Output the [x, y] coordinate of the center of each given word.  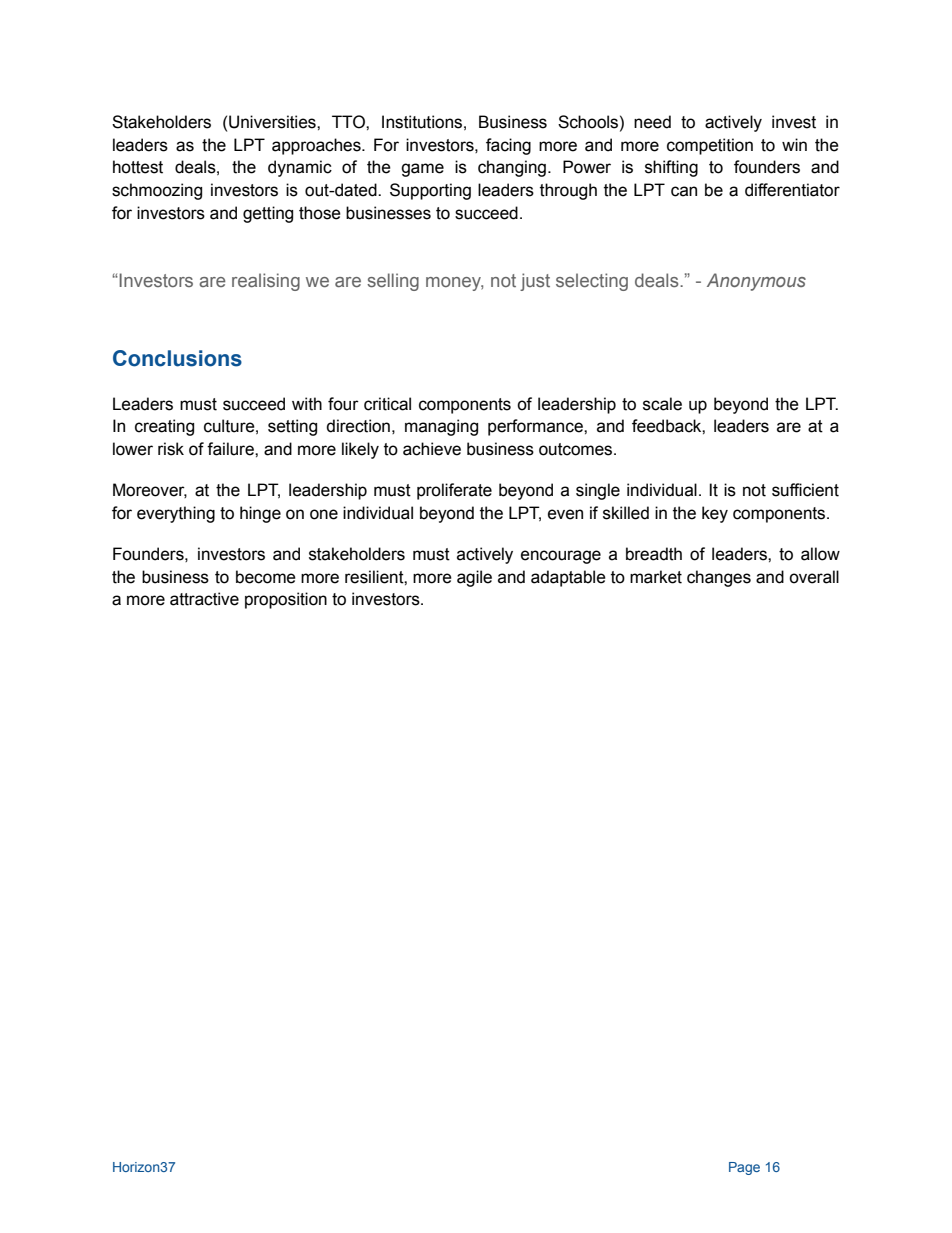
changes [719, 578]
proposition [286, 600]
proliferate [454, 491]
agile [474, 578]
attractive [204, 599]
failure [231, 449]
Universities [273, 122]
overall [814, 577]
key [715, 514]
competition [710, 146]
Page [744, 1168]
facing [508, 146]
